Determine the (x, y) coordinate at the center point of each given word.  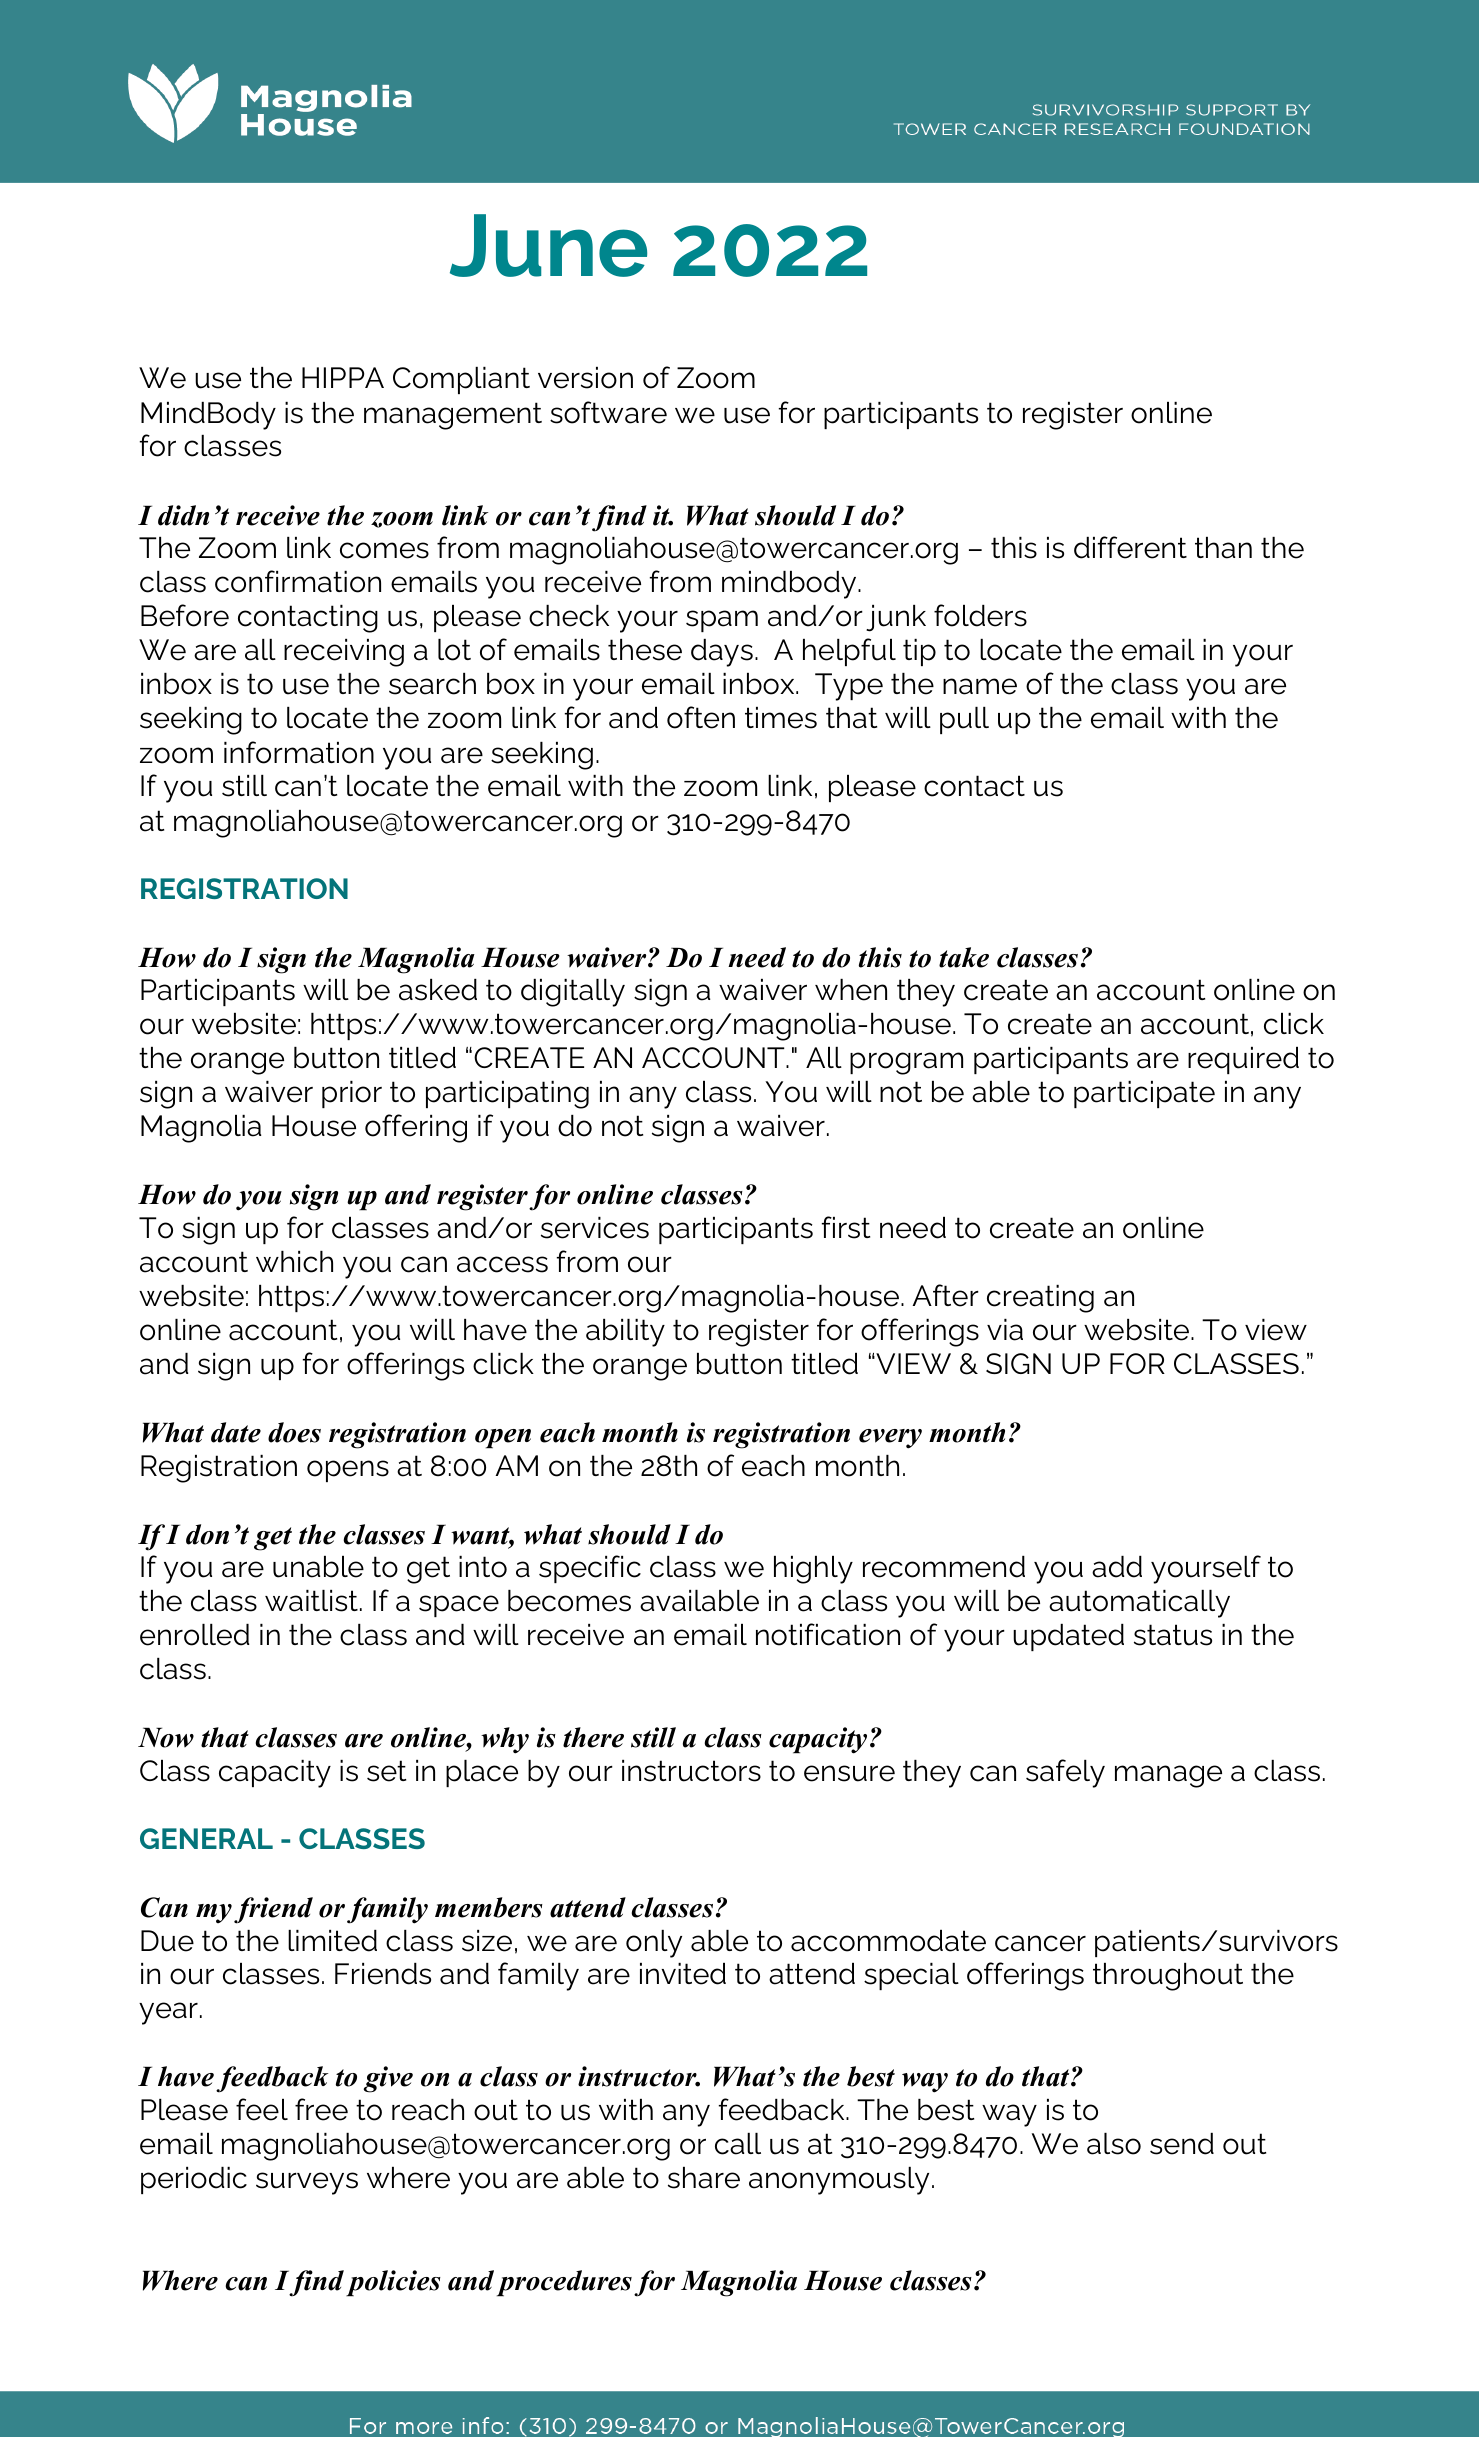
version (585, 378)
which (294, 1262)
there (593, 1737)
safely (1065, 1773)
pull (964, 720)
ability (625, 1333)
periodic (194, 2180)
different (1130, 547)
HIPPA (343, 377)
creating (1040, 1299)
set (386, 1771)
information (299, 752)
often (701, 717)
